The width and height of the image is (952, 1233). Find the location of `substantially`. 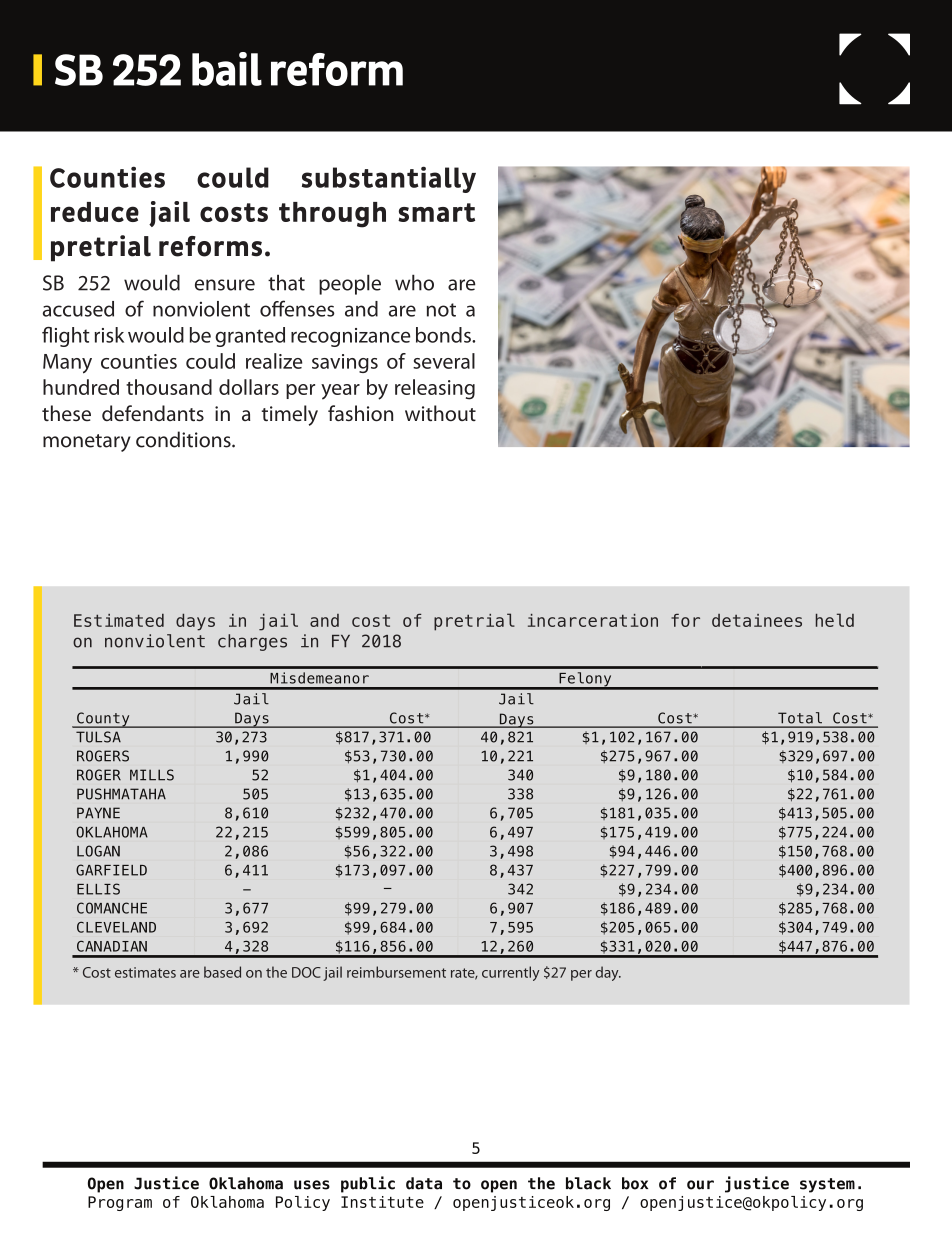

substantially is located at coordinates (389, 179).
